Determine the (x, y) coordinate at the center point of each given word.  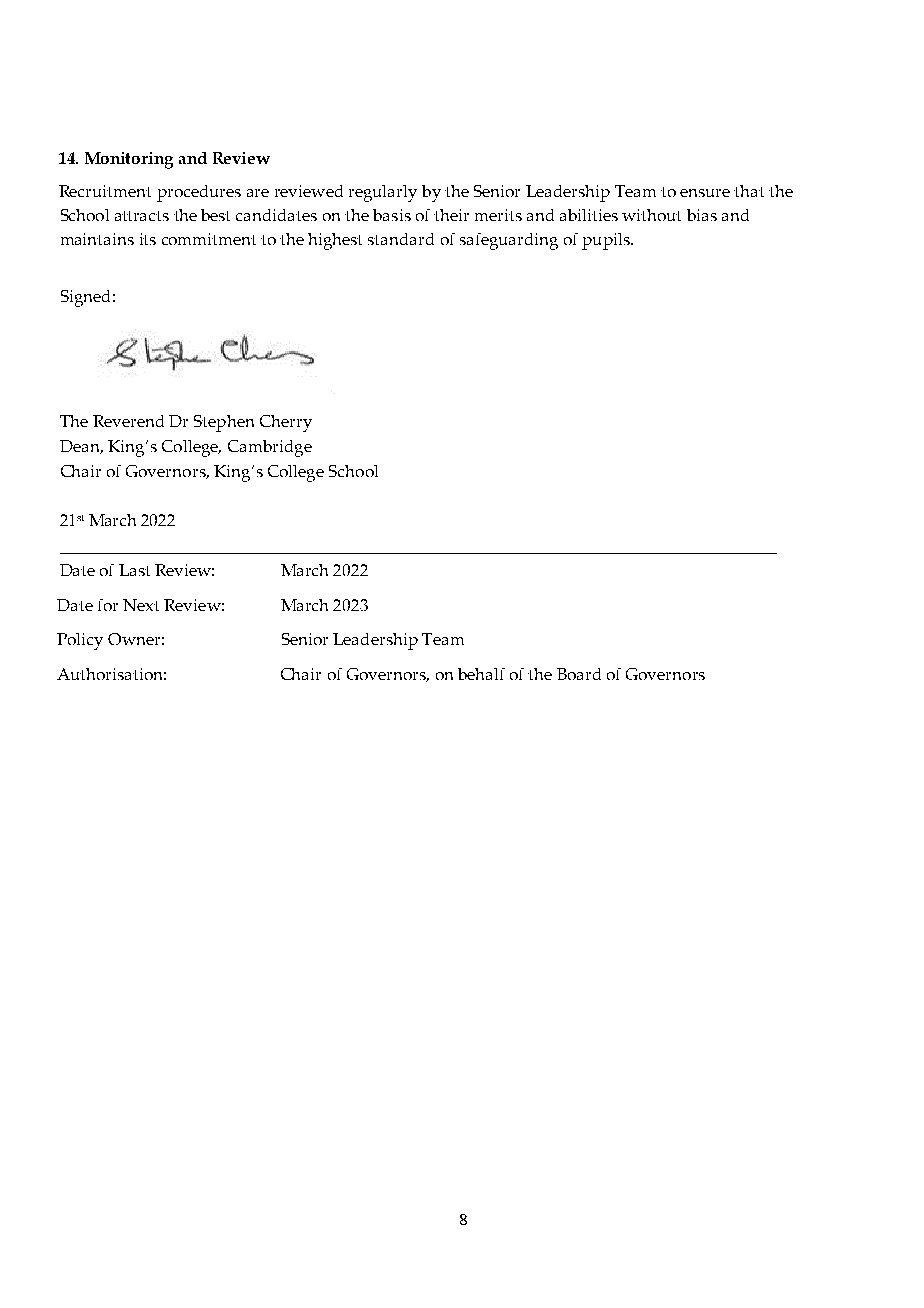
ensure (705, 193)
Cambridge (270, 448)
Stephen (224, 423)
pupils (607, 241)
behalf (481, 674)
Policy (80, 641)
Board (579, 674)
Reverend (128, 421)
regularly (383, 193)
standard (401, 239)
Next (141, 605)
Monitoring (129, 160)
